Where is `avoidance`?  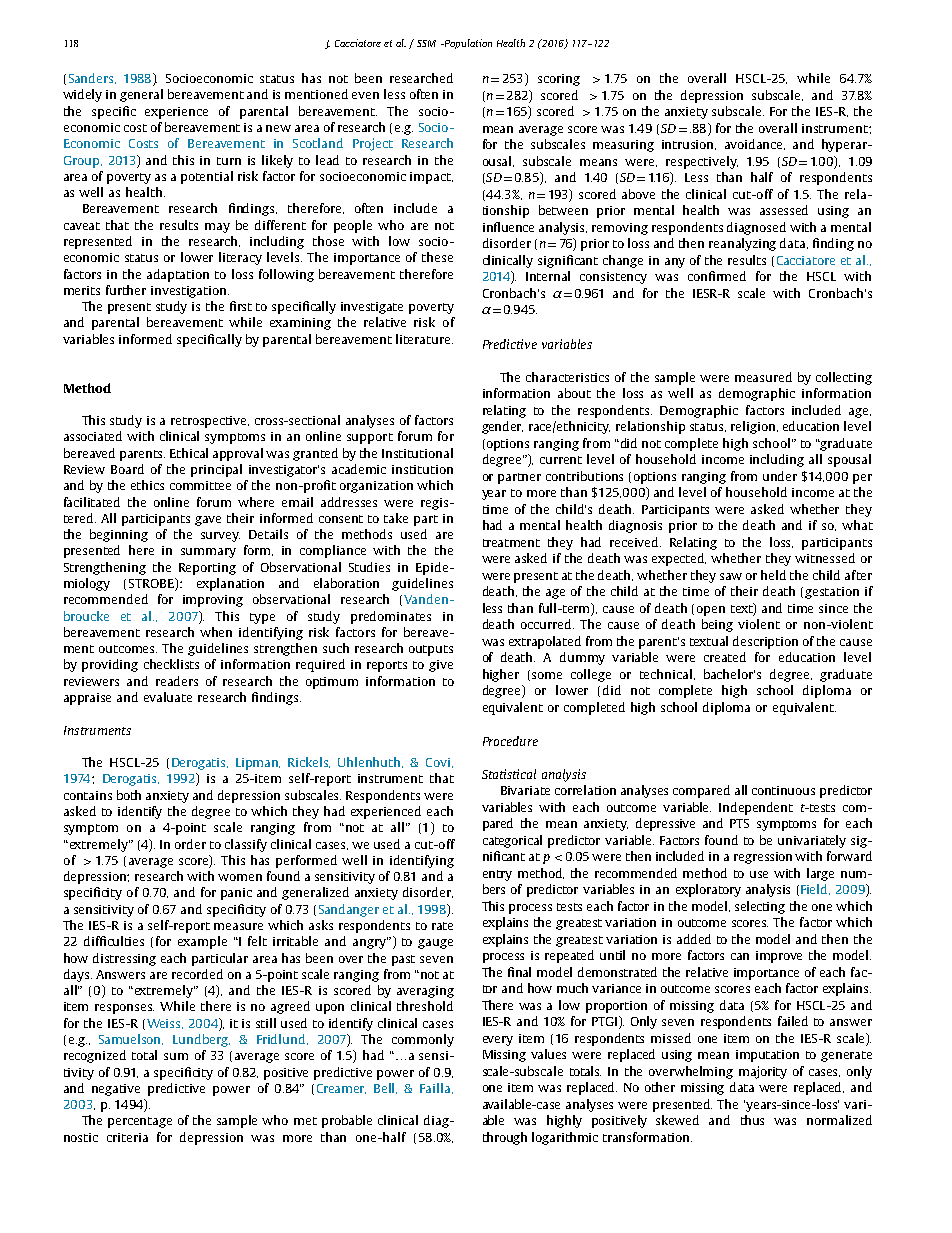 avoidance is located at coordinates (755, 144).
